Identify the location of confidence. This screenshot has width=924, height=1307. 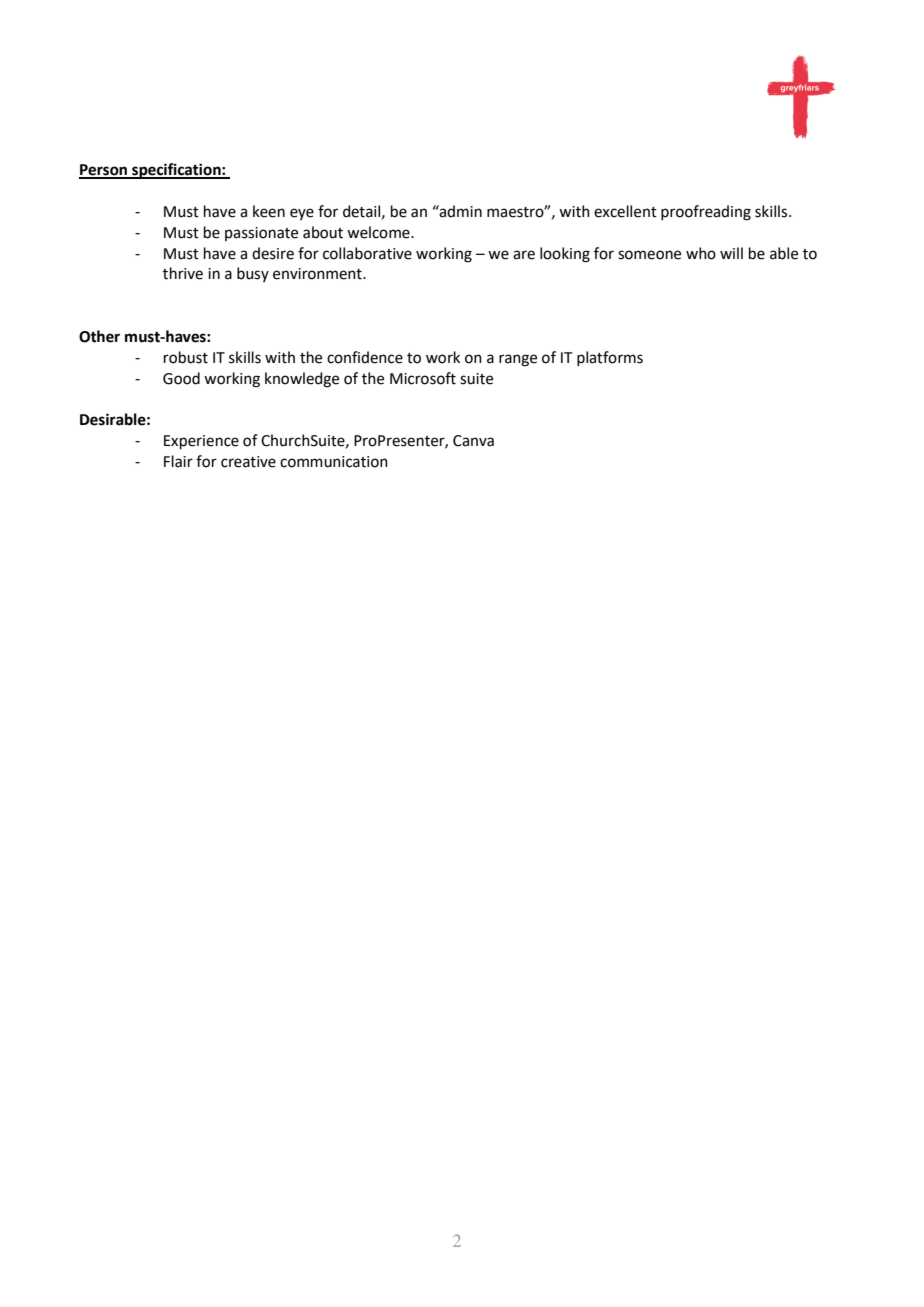
(365, 357).
